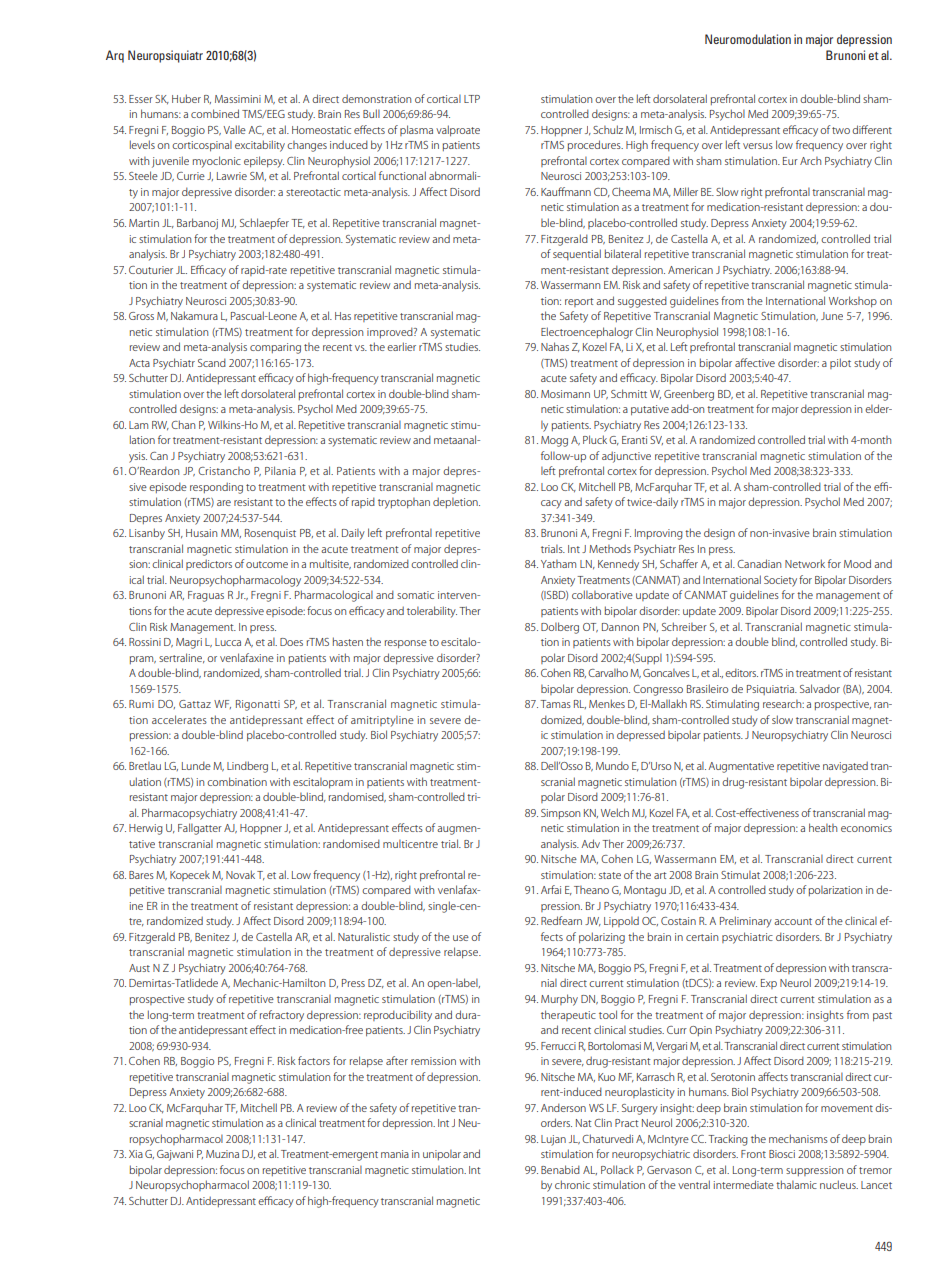 The width and height of the screenshot is (952, 1277). What do you see at coordinates (741, 672) in the screenshot?
I see `editors` at bounding box center [741, 672].
